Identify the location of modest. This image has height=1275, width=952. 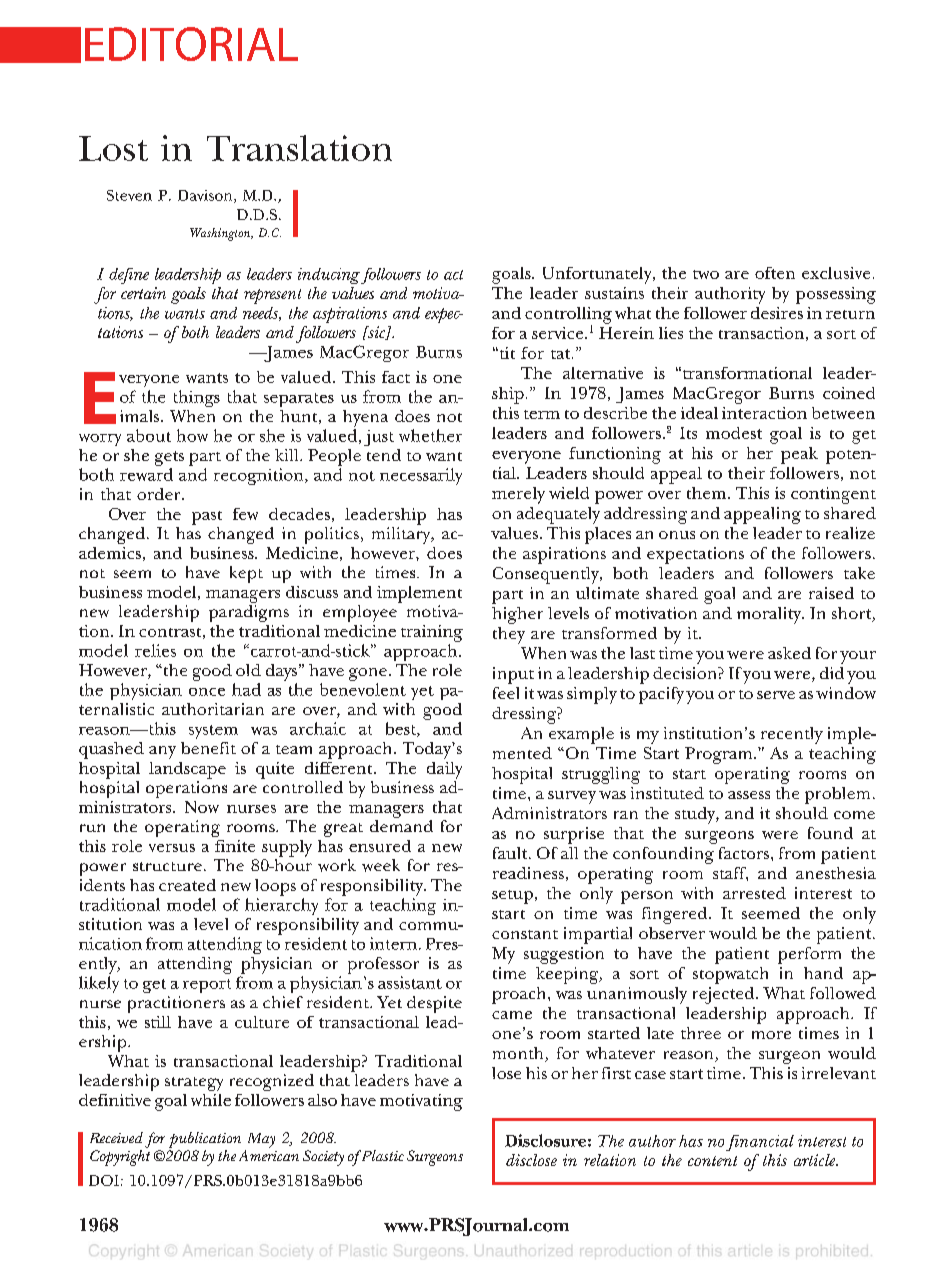
(734, 433).
